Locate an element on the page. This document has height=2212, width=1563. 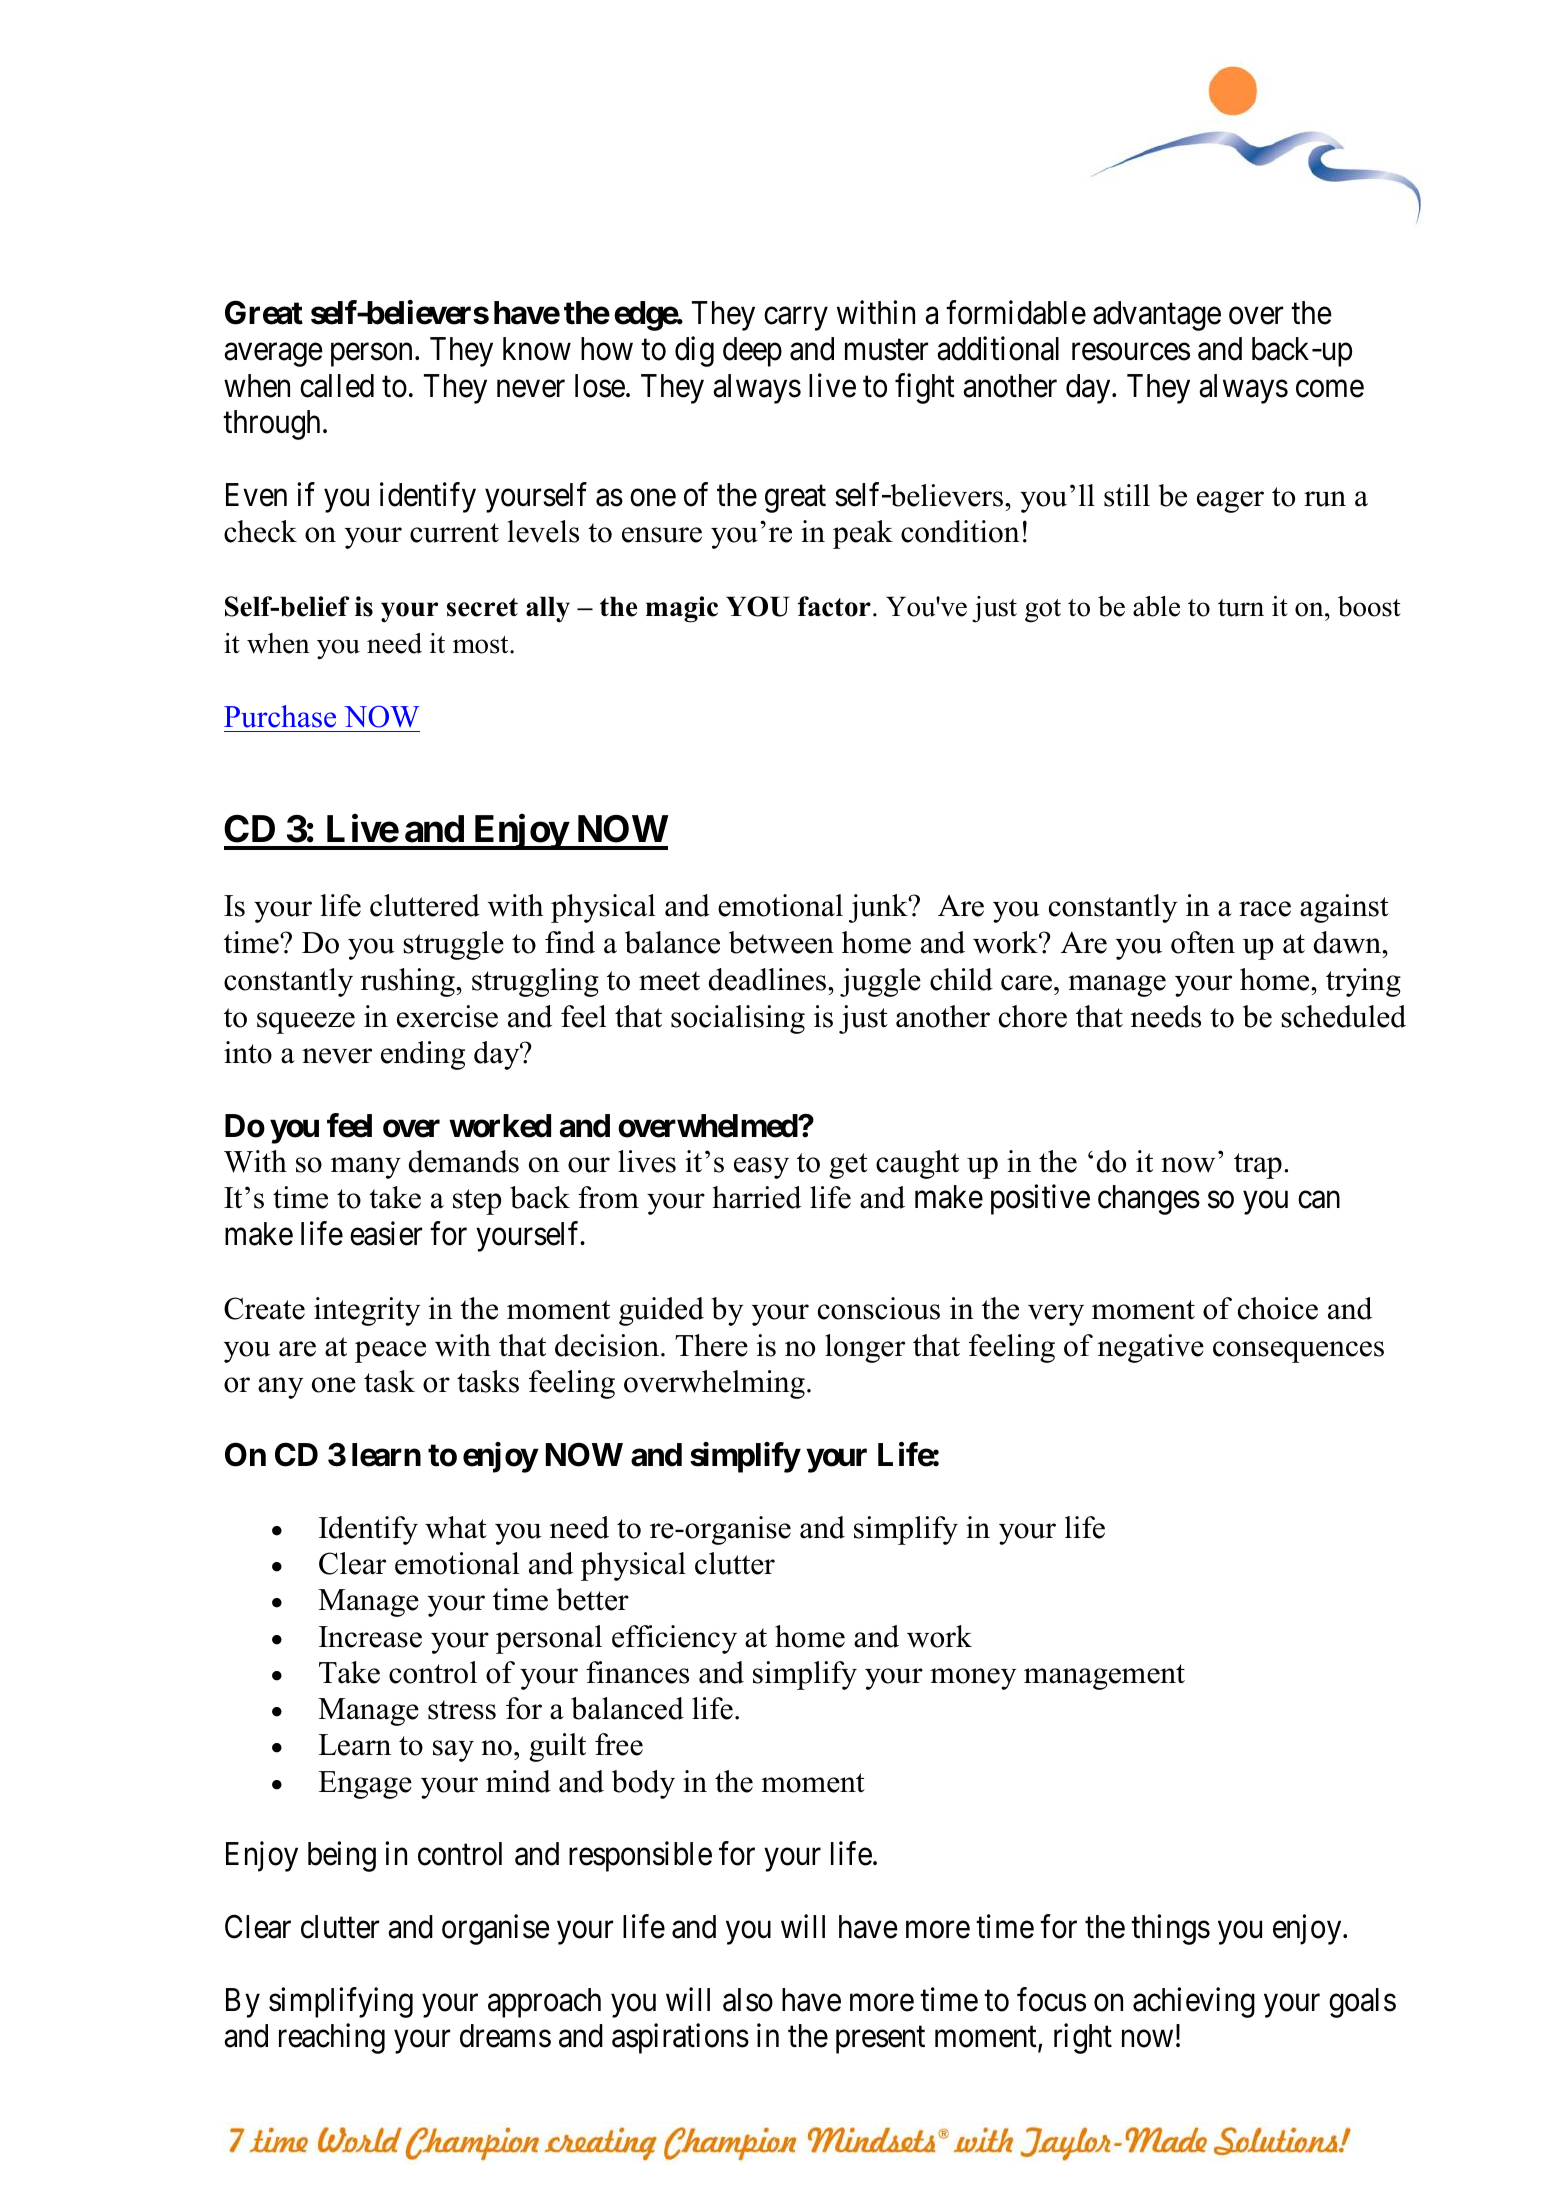
money is located at coordinates (973, 1679).
